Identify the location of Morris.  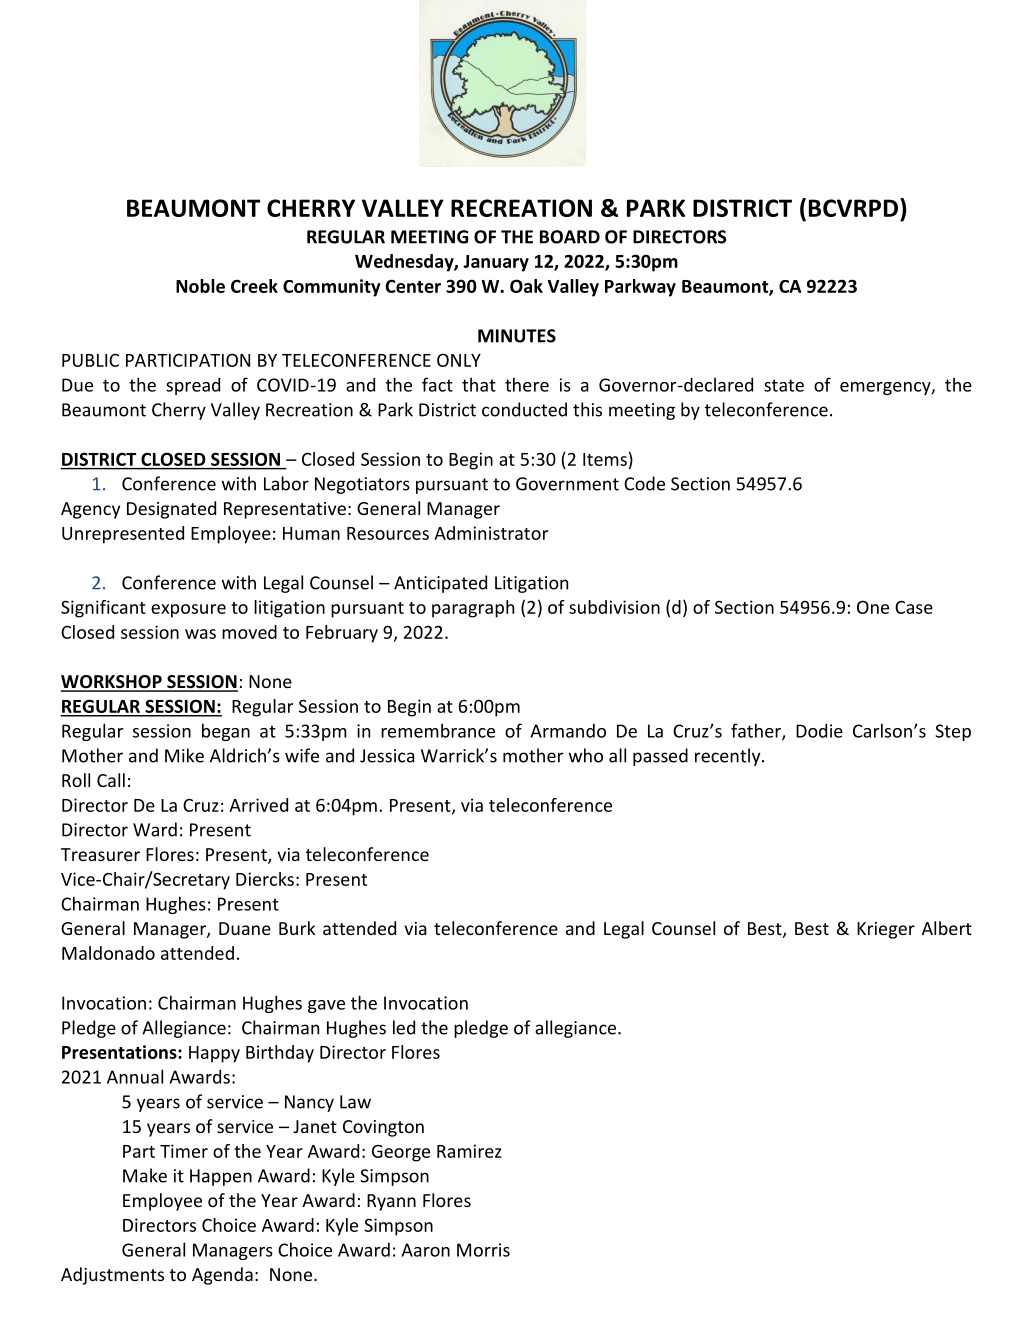
(483, 1250).
